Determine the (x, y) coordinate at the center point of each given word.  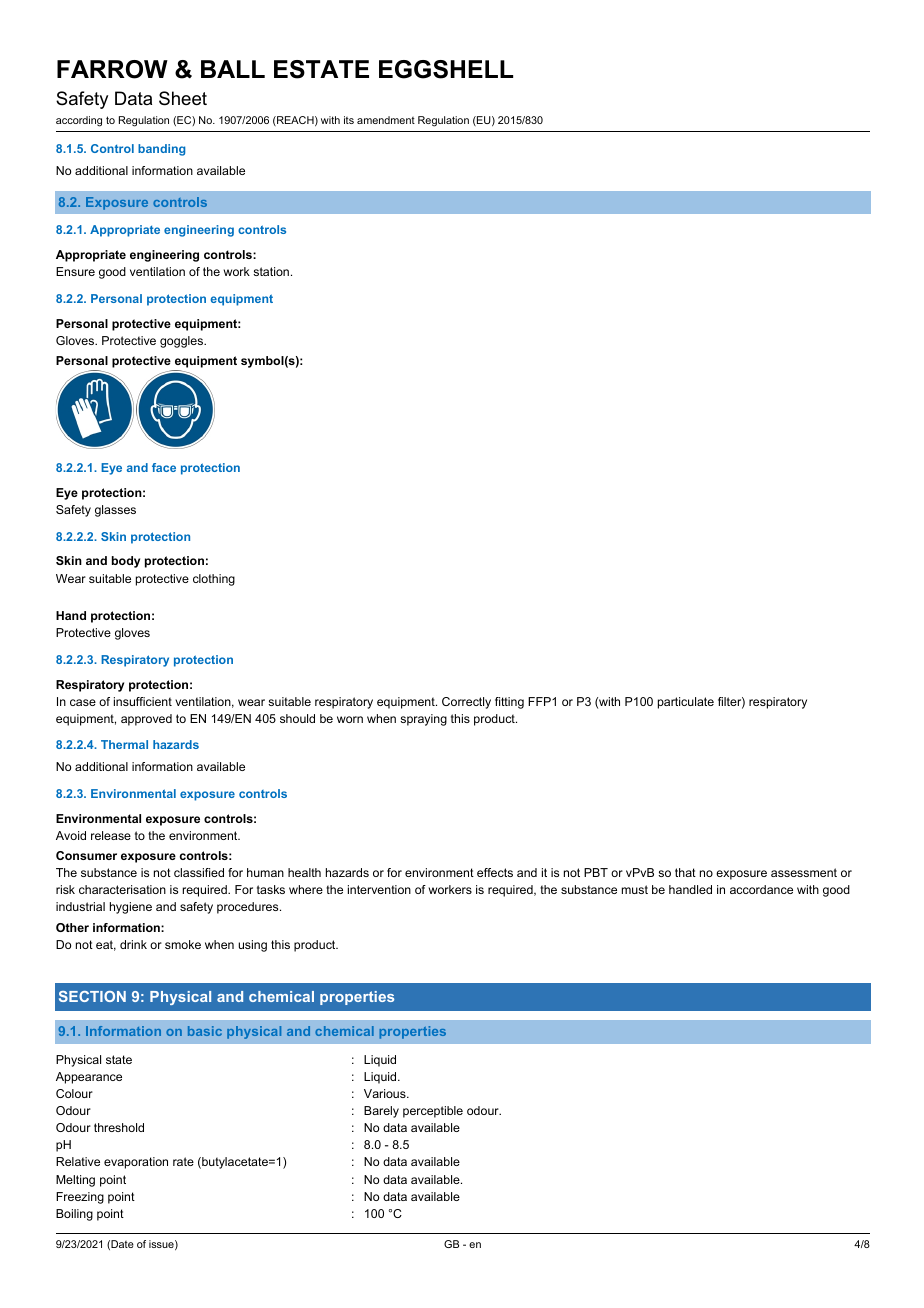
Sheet (183, 98)
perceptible (433, 1112)
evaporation (136, 1163)
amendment (386, 120)
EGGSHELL (446, 69)
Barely (381, 1112)
